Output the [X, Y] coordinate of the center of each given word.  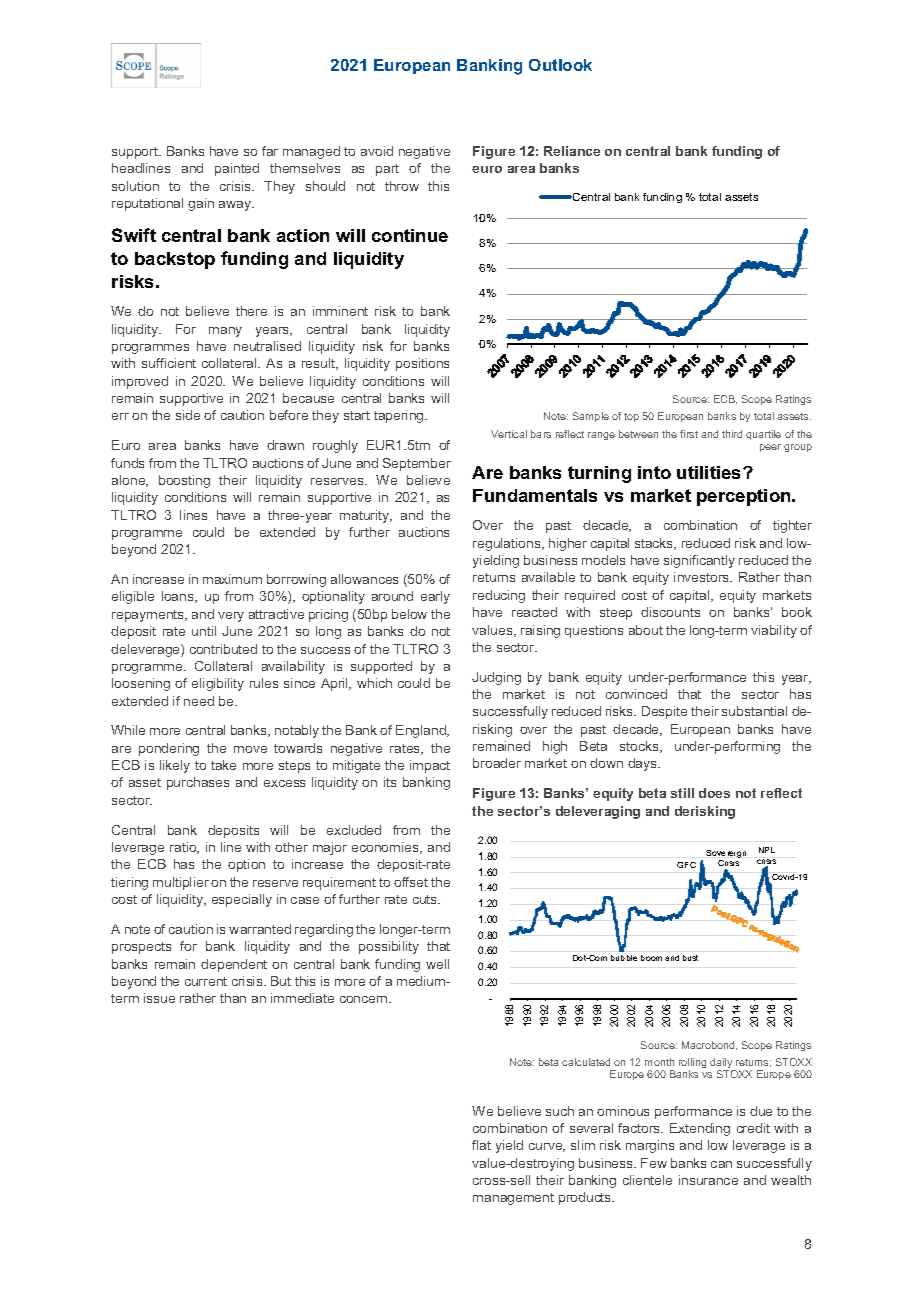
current [206, 981]
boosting [184, 481]
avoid [377, 151]
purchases [198, 783]
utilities [710, 472]
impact [430, 766]
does [714, 793]
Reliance [572, 151]
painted [237, 169]
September [417, 464]
